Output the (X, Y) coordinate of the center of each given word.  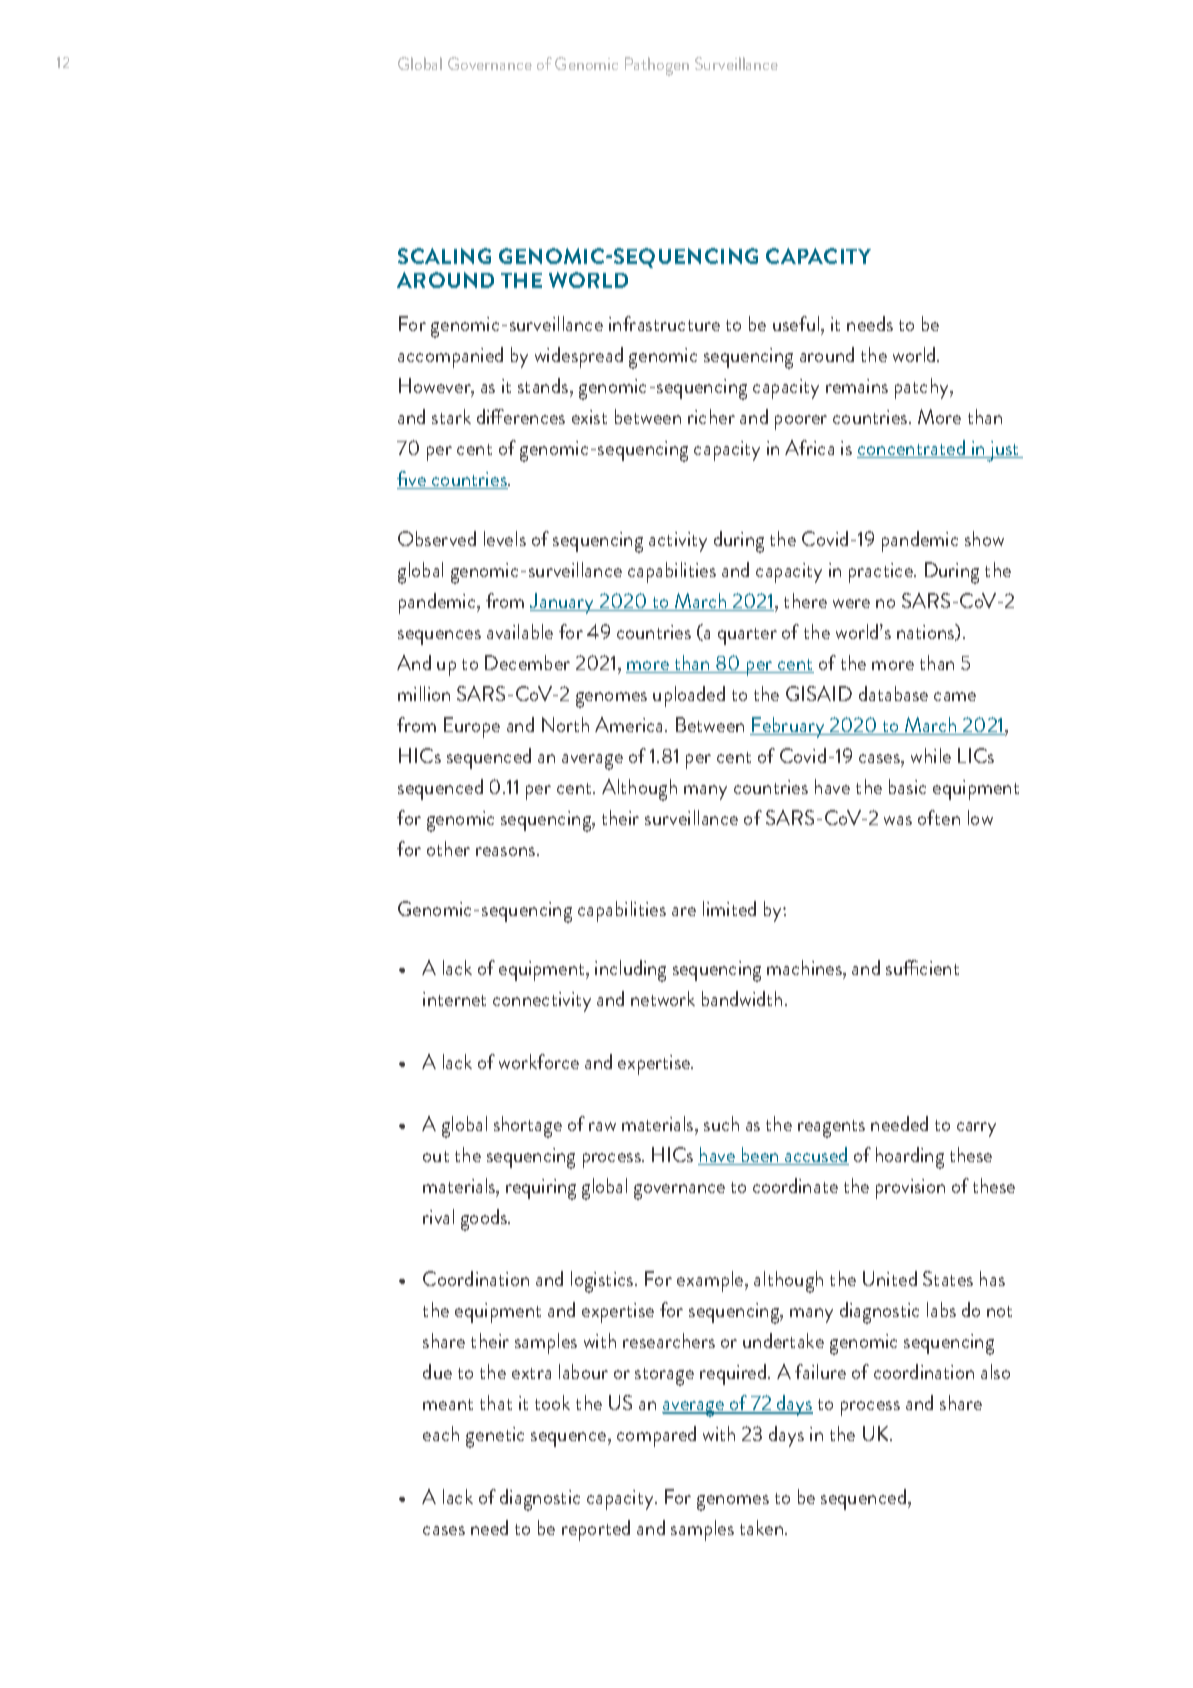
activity (678, 542)
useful (797, 323)
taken (763, 1527)
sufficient (922, 967)
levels (505, 538)
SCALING (444, 256)
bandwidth (744, 998)
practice (882, 573)
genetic (495, 1437)
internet (454, 999)
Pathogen (657, 66)
